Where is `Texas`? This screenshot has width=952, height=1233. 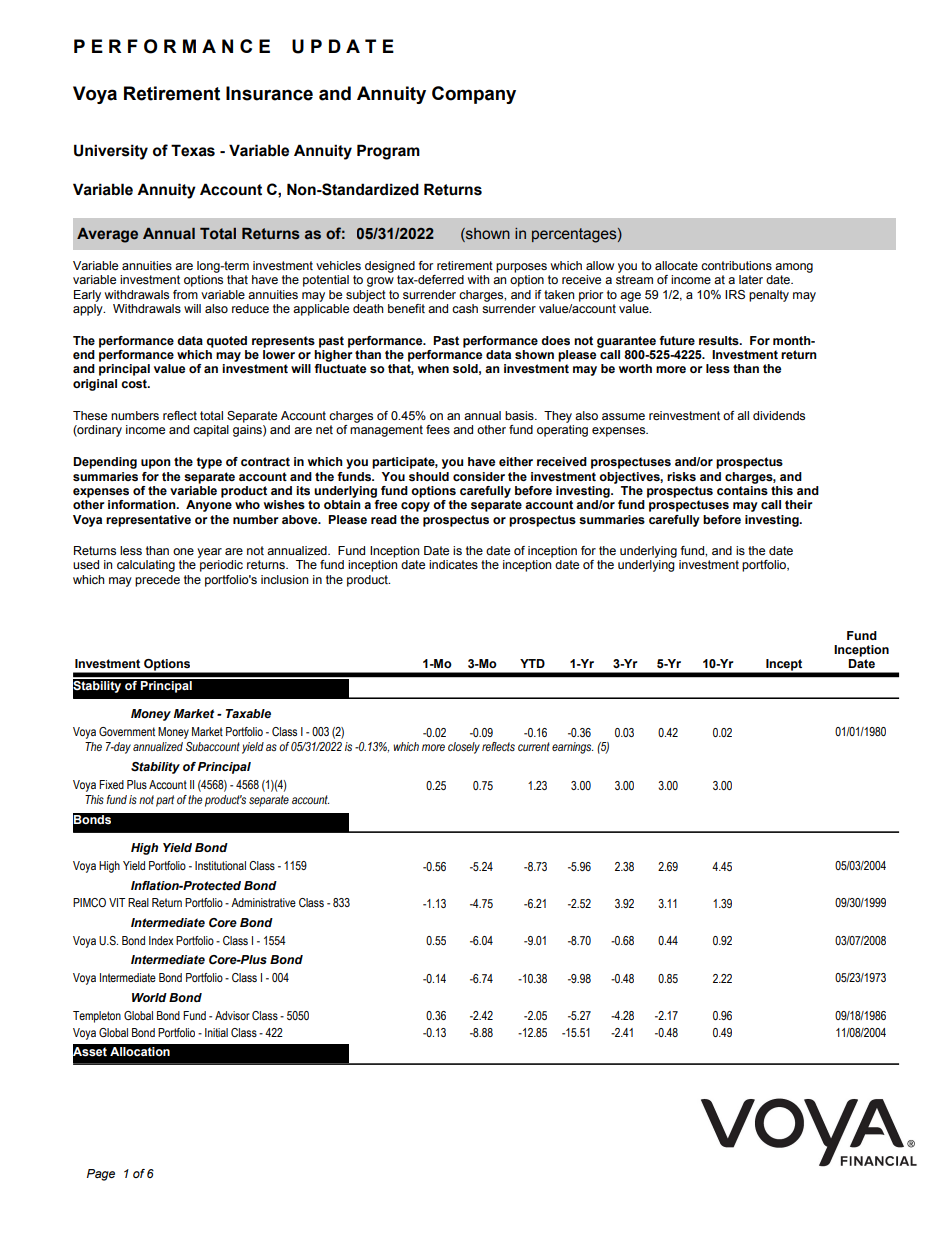 Texas is located at coordinates (193, 150).
